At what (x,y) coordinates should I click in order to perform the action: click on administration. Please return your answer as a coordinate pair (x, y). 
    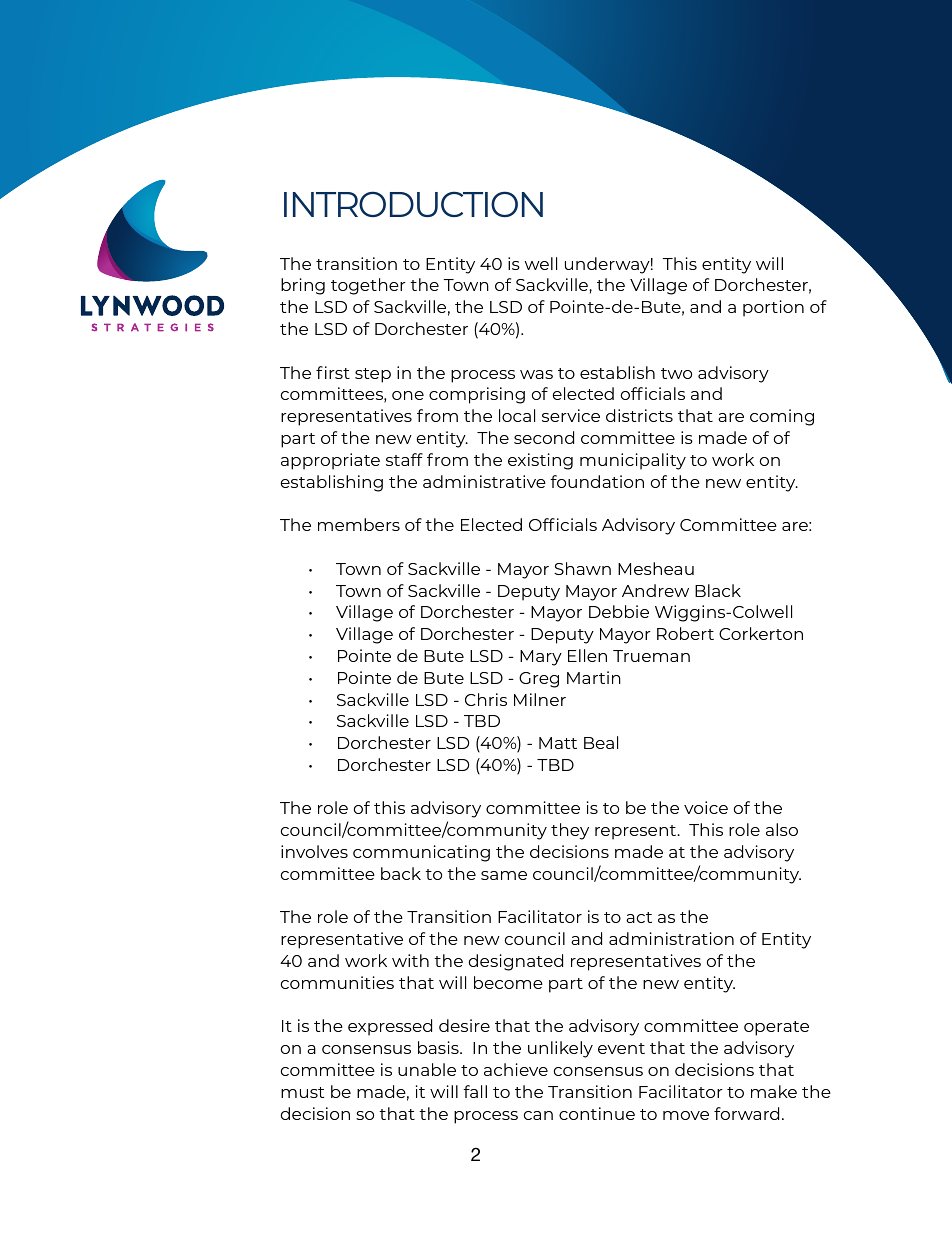
    Looking at the image, I should click on (671, 938).
